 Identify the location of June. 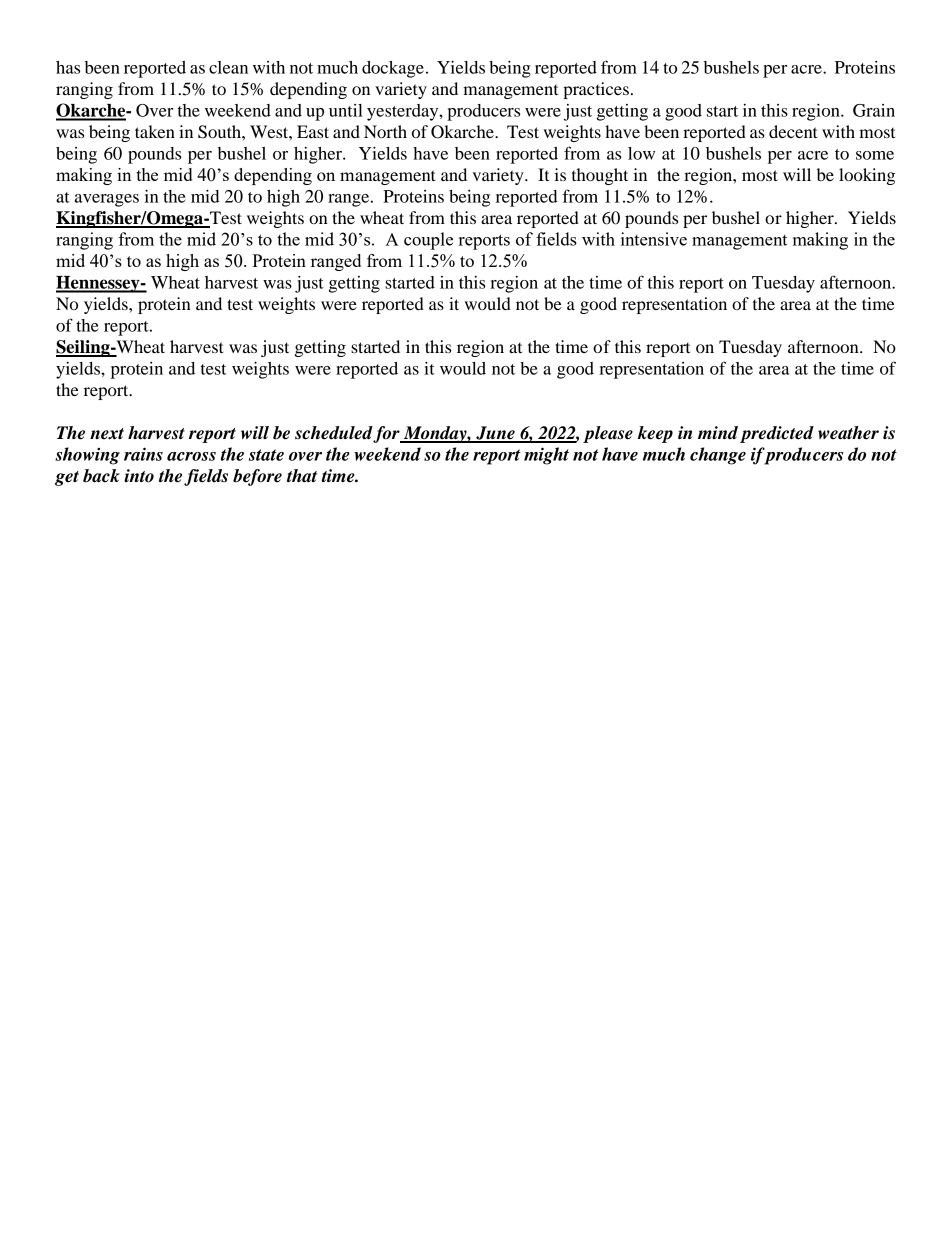
(495, 434).
